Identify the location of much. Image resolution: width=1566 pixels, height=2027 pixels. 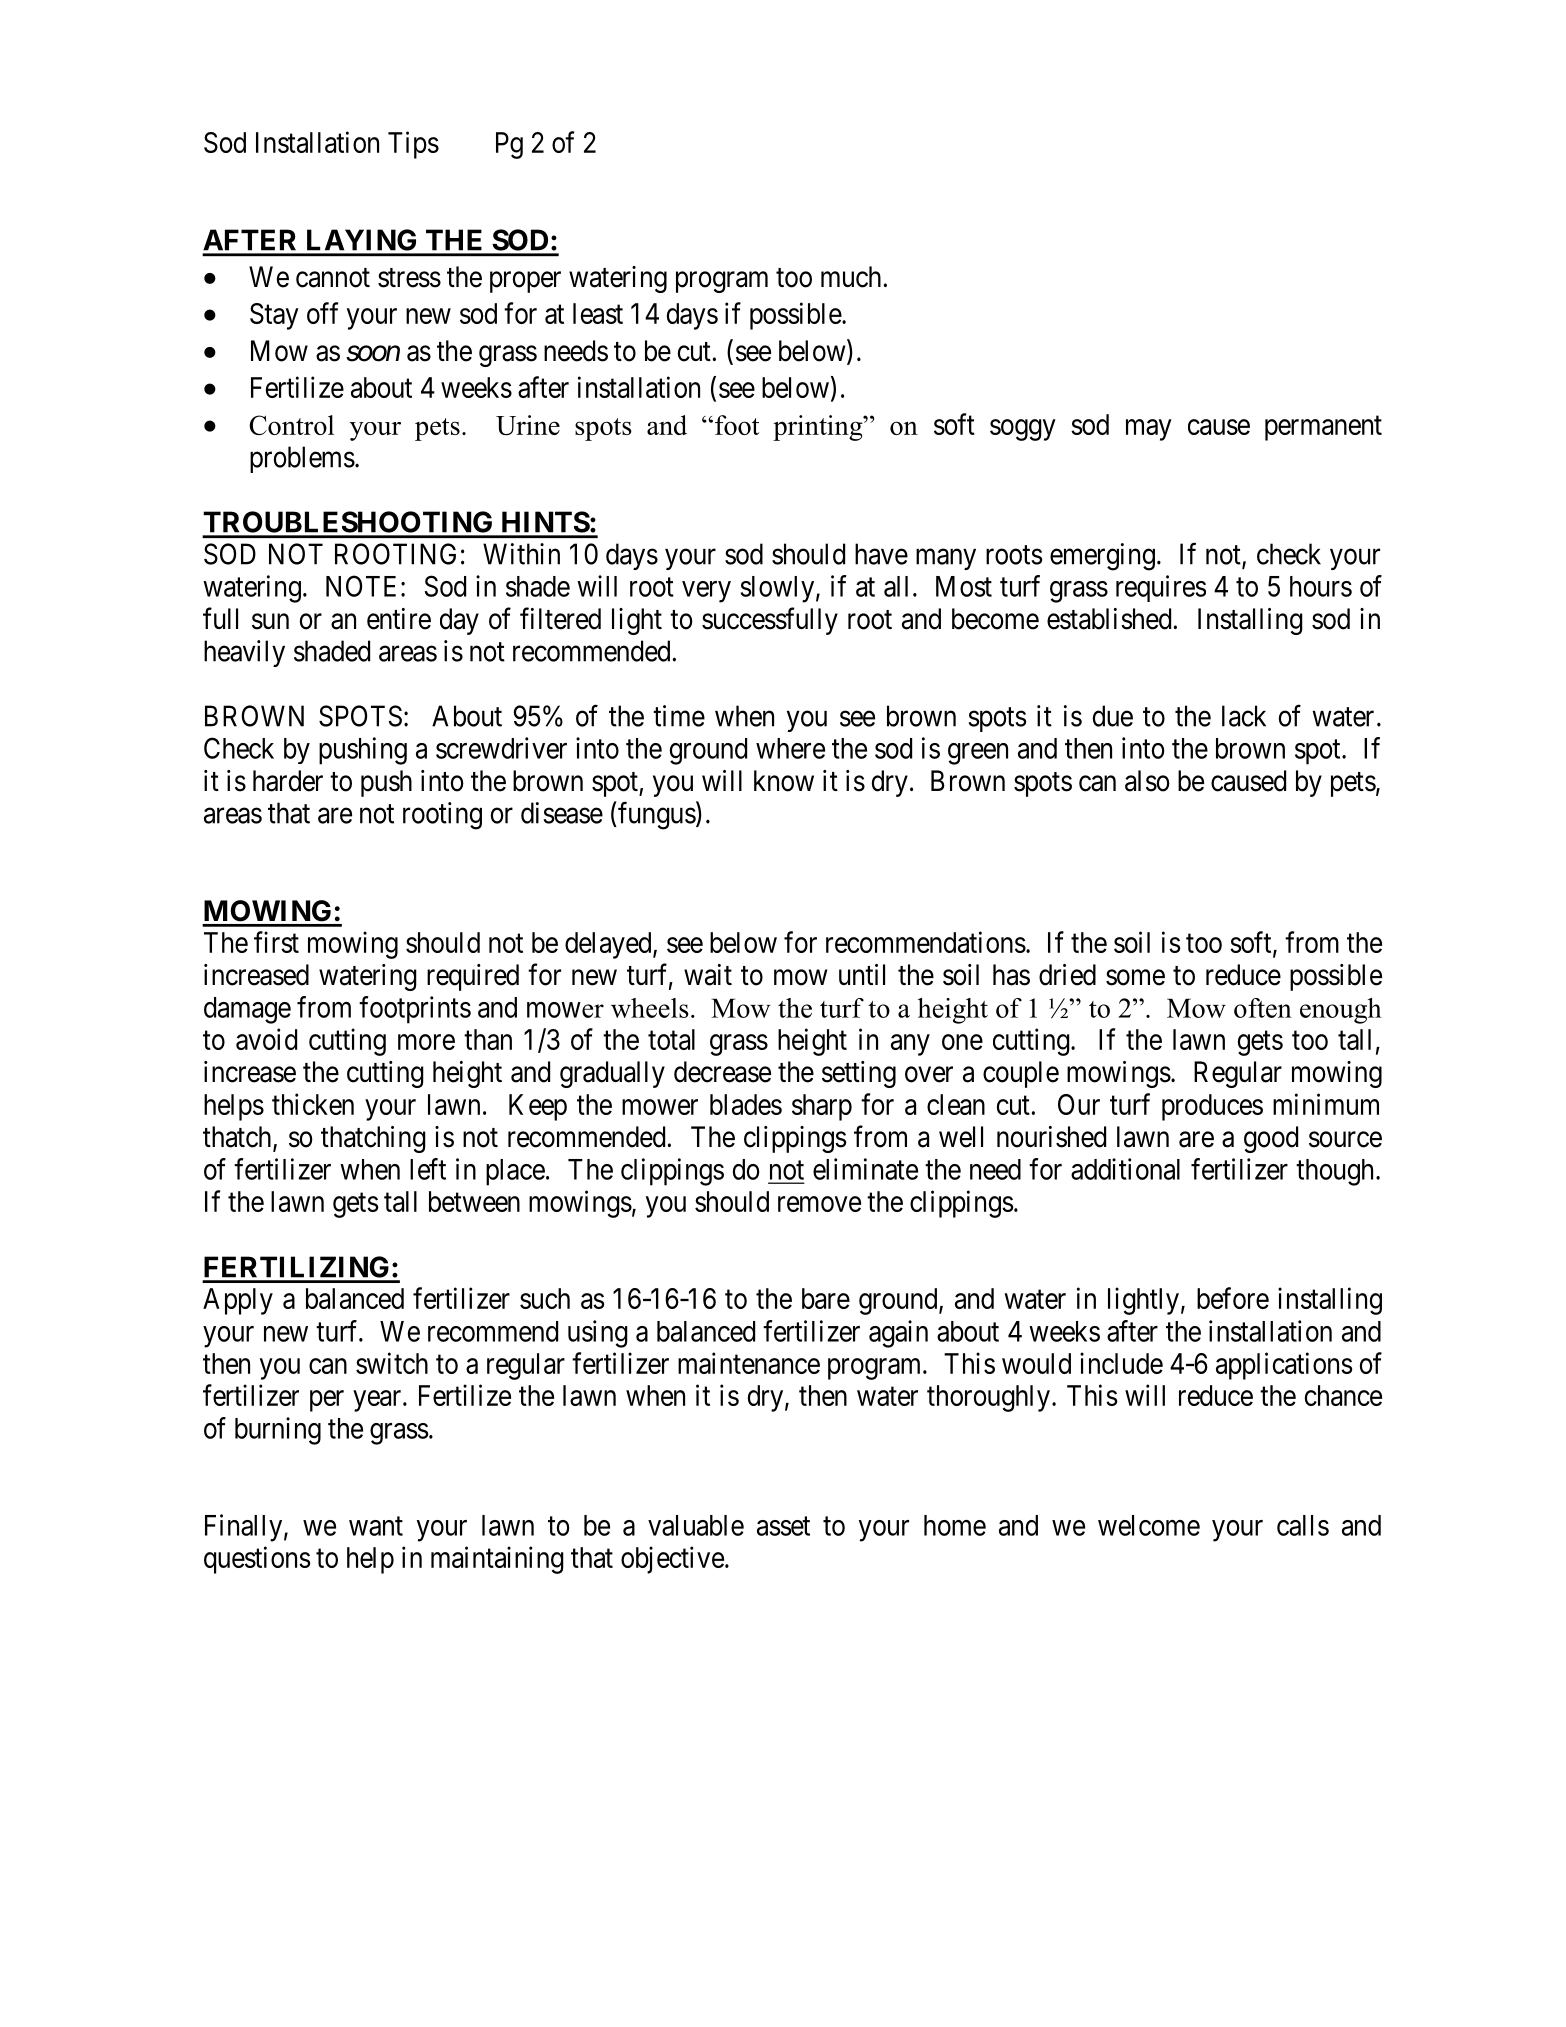
(852, 277).
